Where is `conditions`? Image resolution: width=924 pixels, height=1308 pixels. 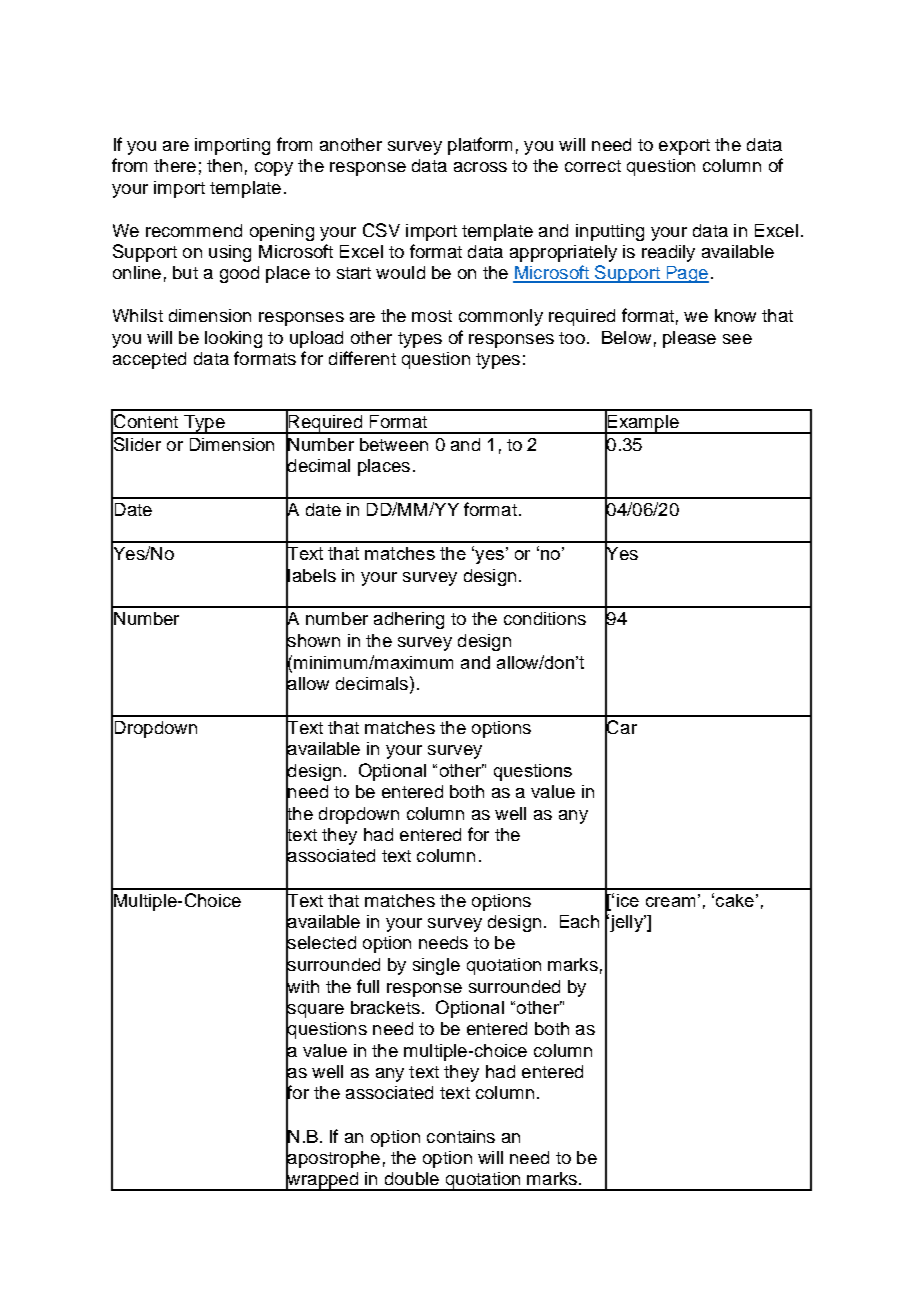
conditions is located at coordinates (545, 618).
